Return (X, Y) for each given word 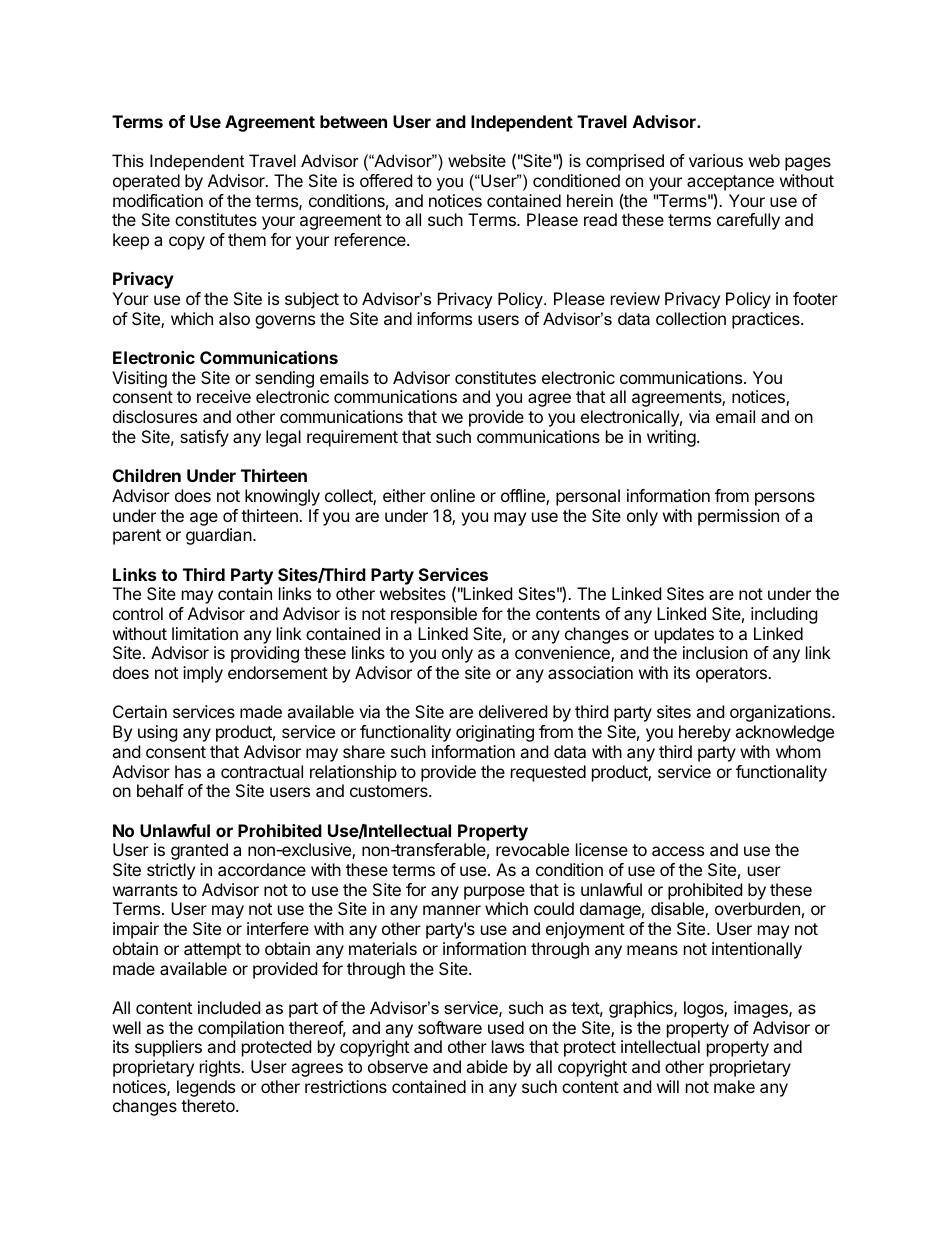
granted (199, 851)
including (784, 615)
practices (767, 320)
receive (224, 396)
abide (487, 1066)
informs (444, 318)
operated (146, 182)
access (678, 851)
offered (386, 180)
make (734, 1086)
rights (221, 1068)
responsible (434, 615)
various (716, 160)
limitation (205, 633)
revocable (532, 849)
